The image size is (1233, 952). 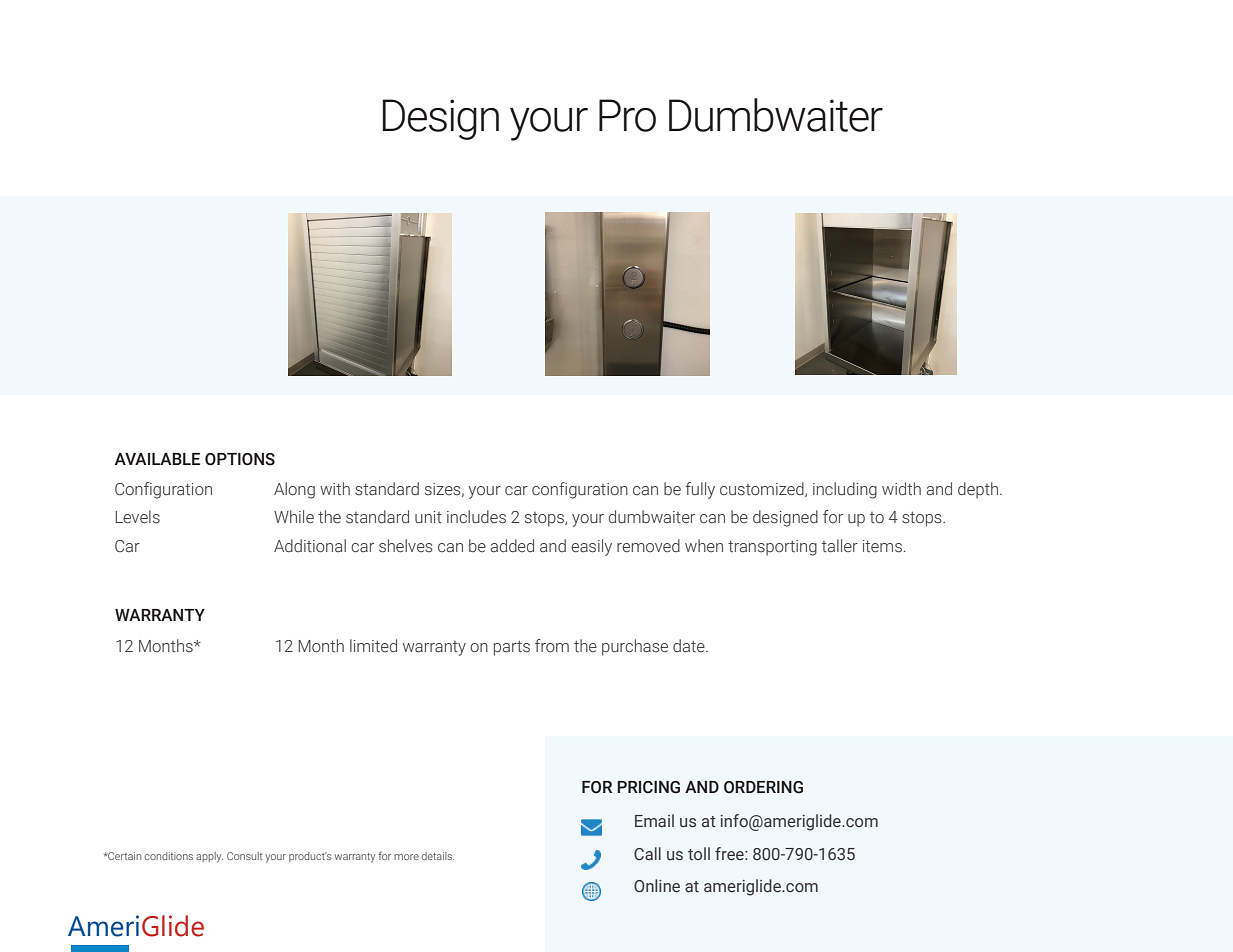 What do you see at coordinates (373, 645) in the screenshot?
I see `limited` at bounding box center [373, 645].
